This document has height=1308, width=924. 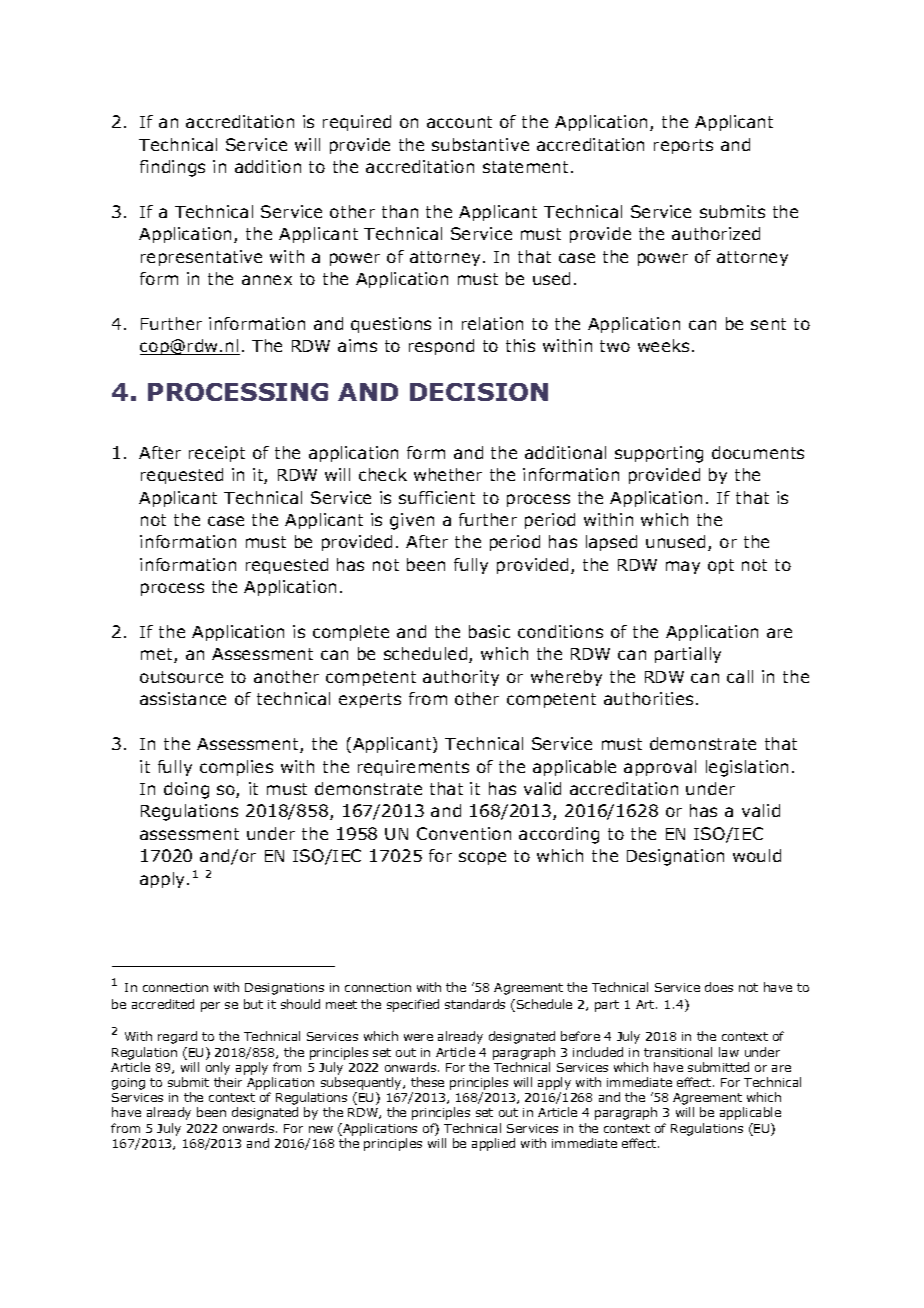 I want to click on their, so click(x=228, y=1082).
